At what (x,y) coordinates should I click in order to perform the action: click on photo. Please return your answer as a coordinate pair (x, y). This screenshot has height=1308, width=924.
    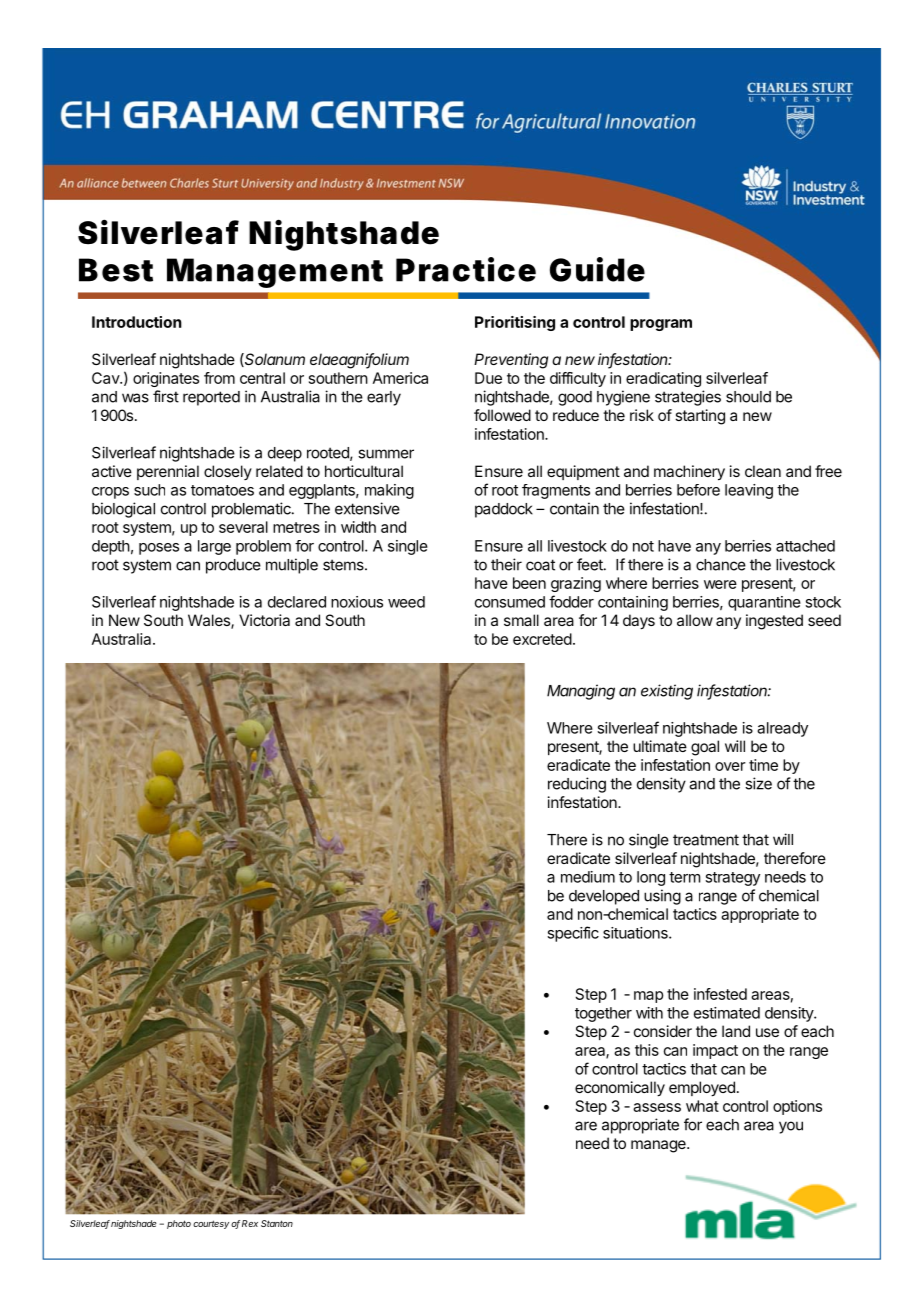
    Looking at the image, I should click on (179, 1224).
